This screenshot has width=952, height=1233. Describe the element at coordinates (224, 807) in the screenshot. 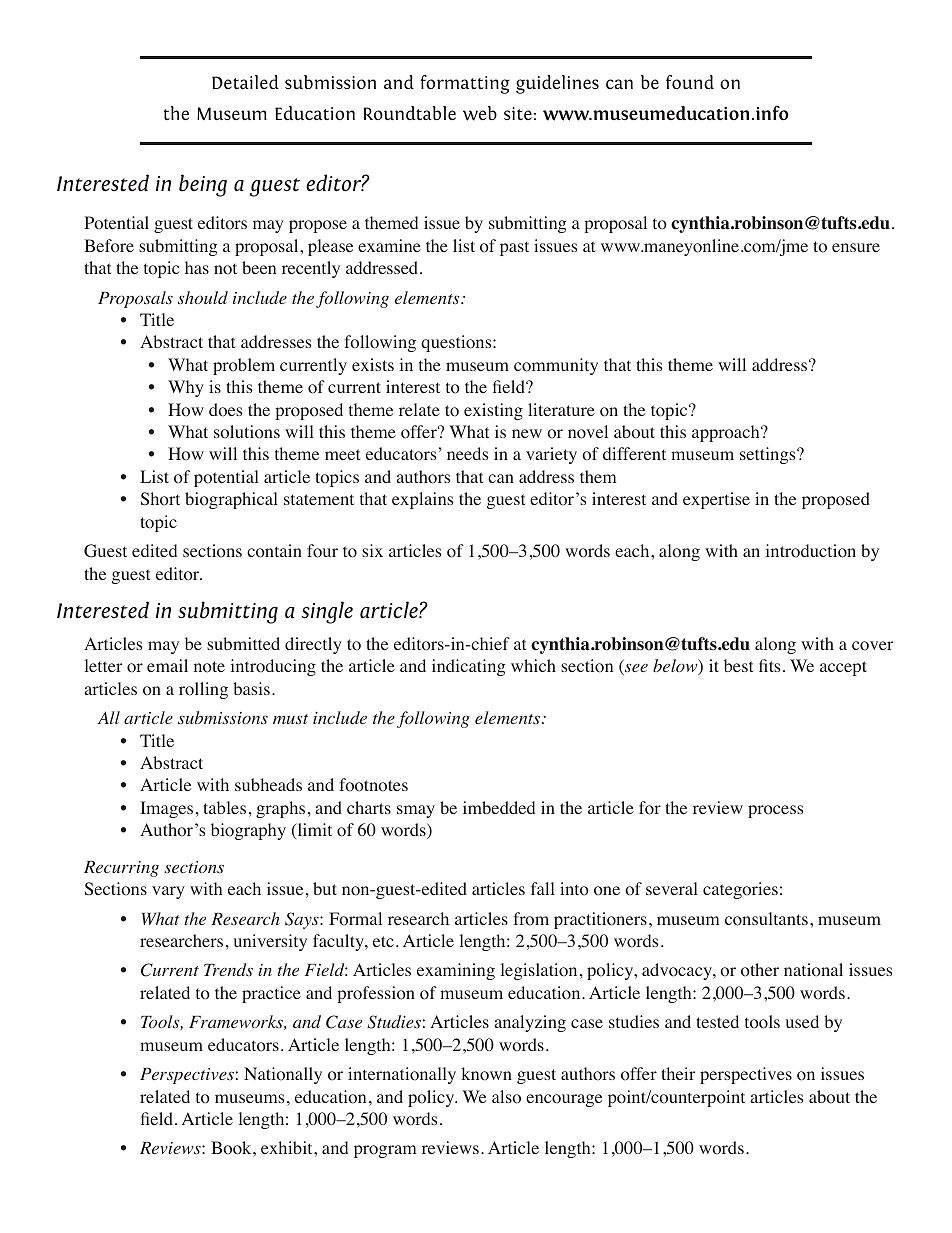

I see `tables` at that location.
